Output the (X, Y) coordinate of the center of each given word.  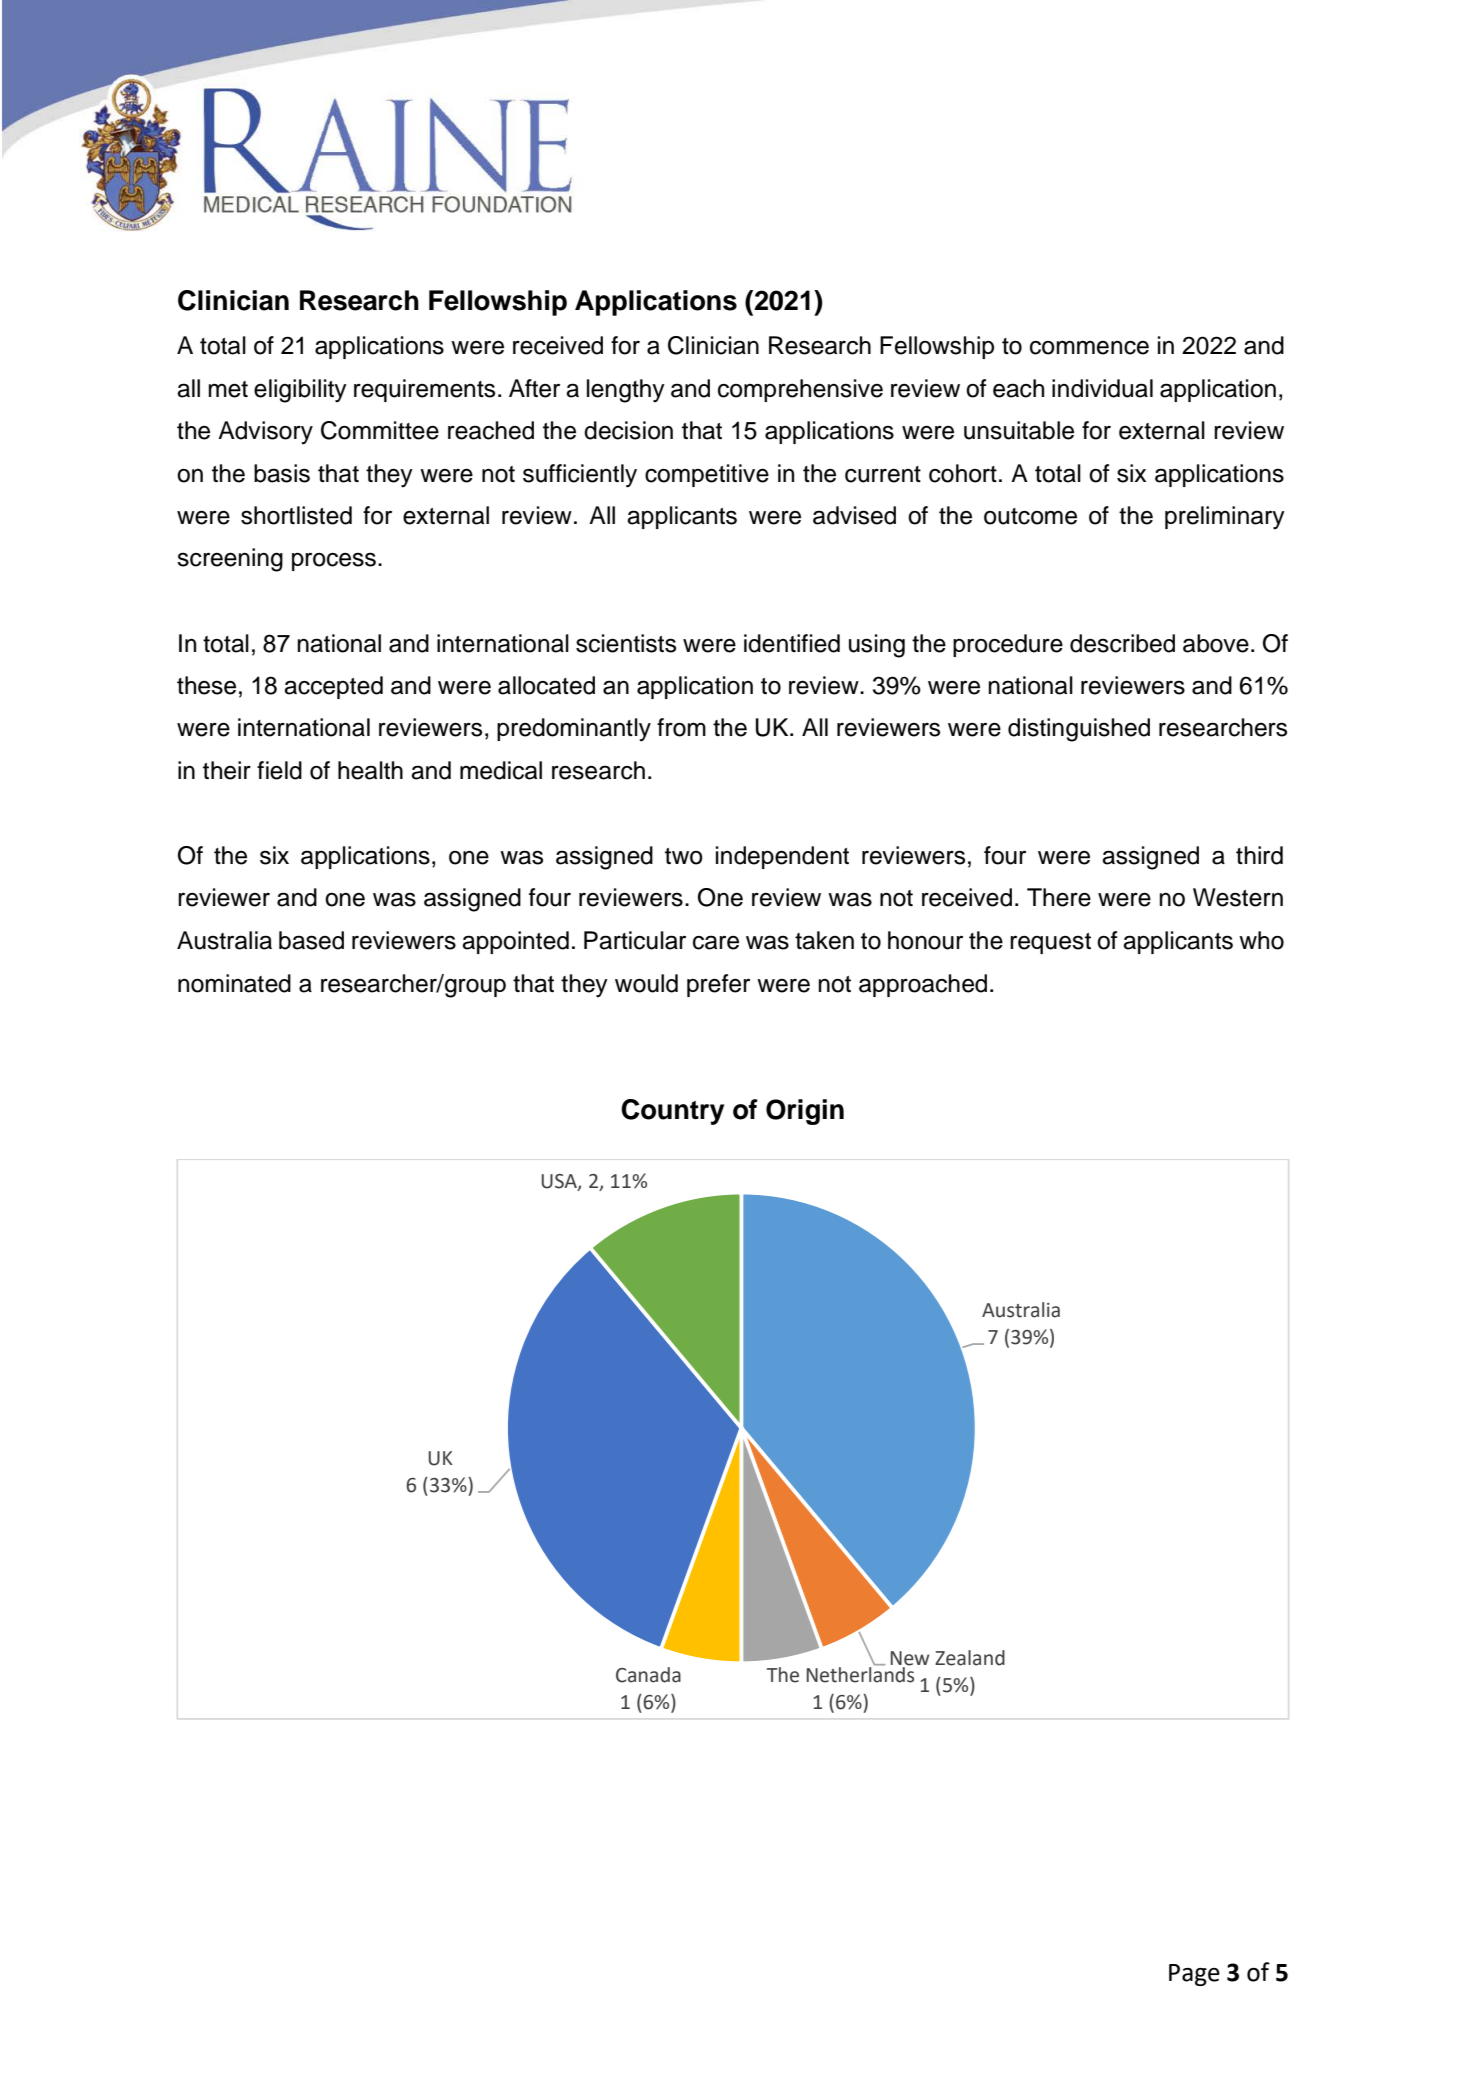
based (311, 940)
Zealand (970, 1658)
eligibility (300, 391)
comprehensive (800, 390)
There (1059, 897)
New (910, 1658)
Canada (648, 1675)
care (716, 942)
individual (1102, 388)
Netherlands (860, 1674)
